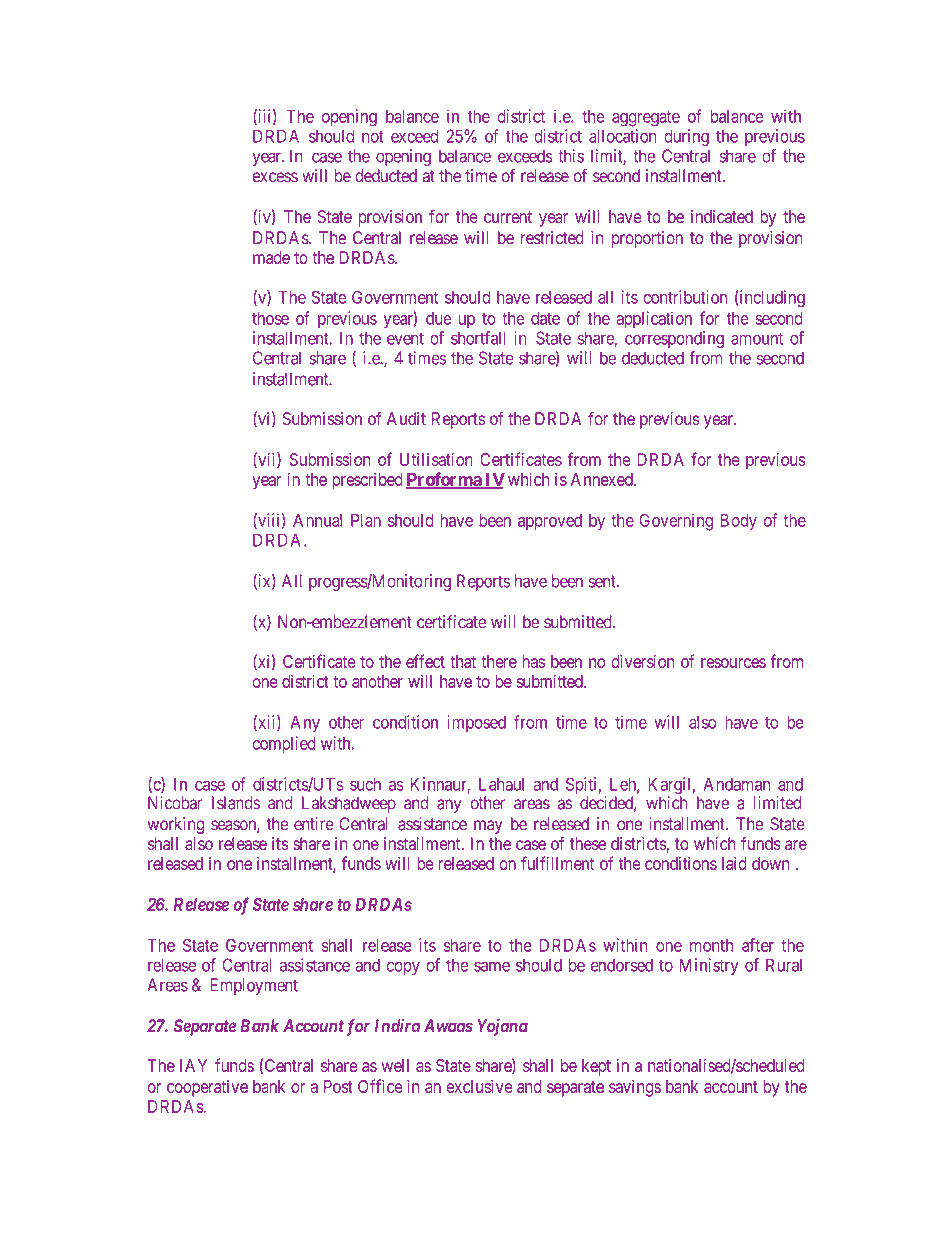 This image has height=1233, width=952. What do you see at coordinates (687, 137) in the image?
I see `during` at bounding box center [687, 137].
